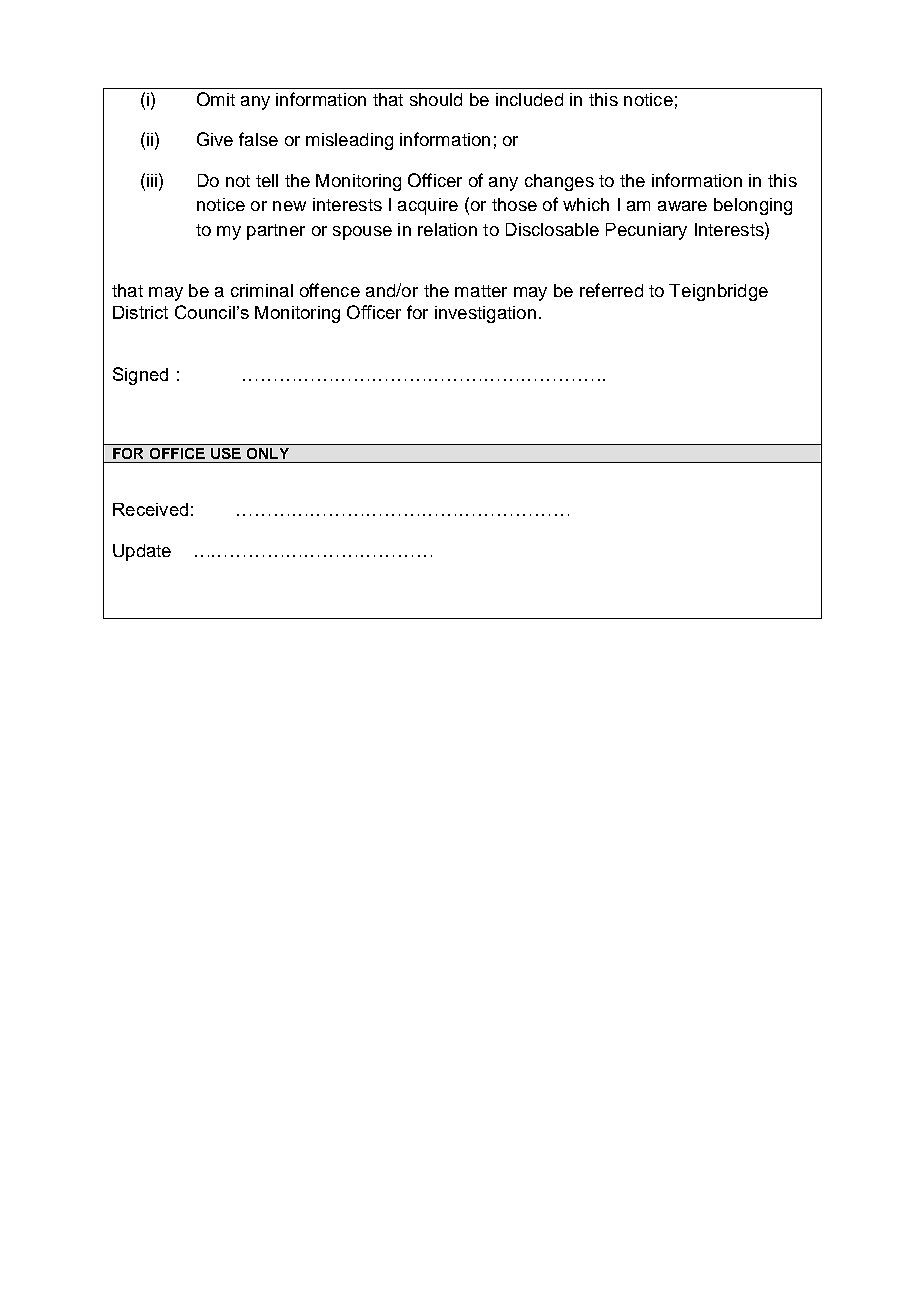 The image size is (924, 1308). Describe the element at coordinates (140, 312) in the page. I see `District` at that location.
